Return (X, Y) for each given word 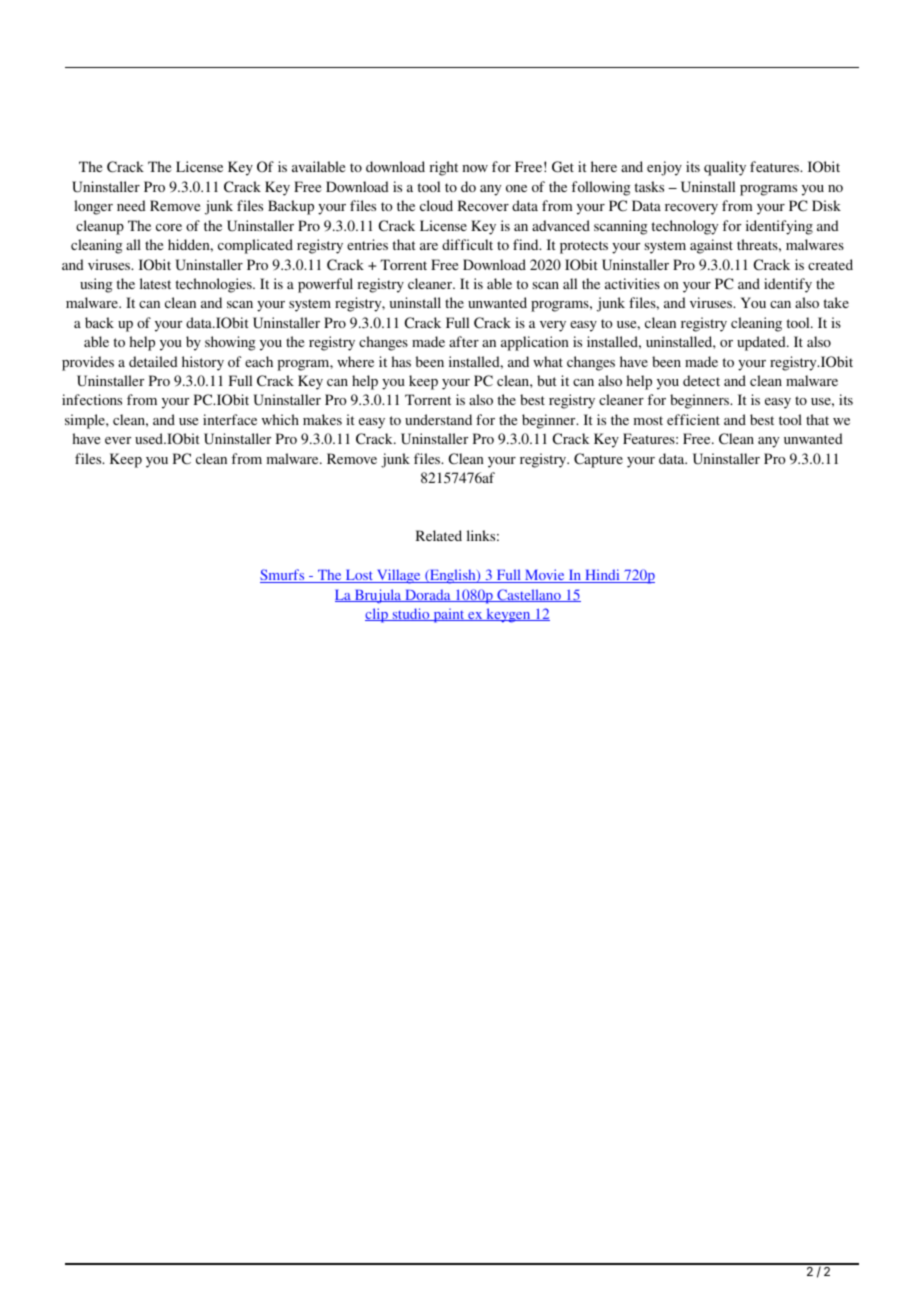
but (547, 380)
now (475, 168)
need (131, 205)
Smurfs (283, 576)
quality (725, 168)
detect (701, 380)
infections (92, 399)
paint (449, 615)
